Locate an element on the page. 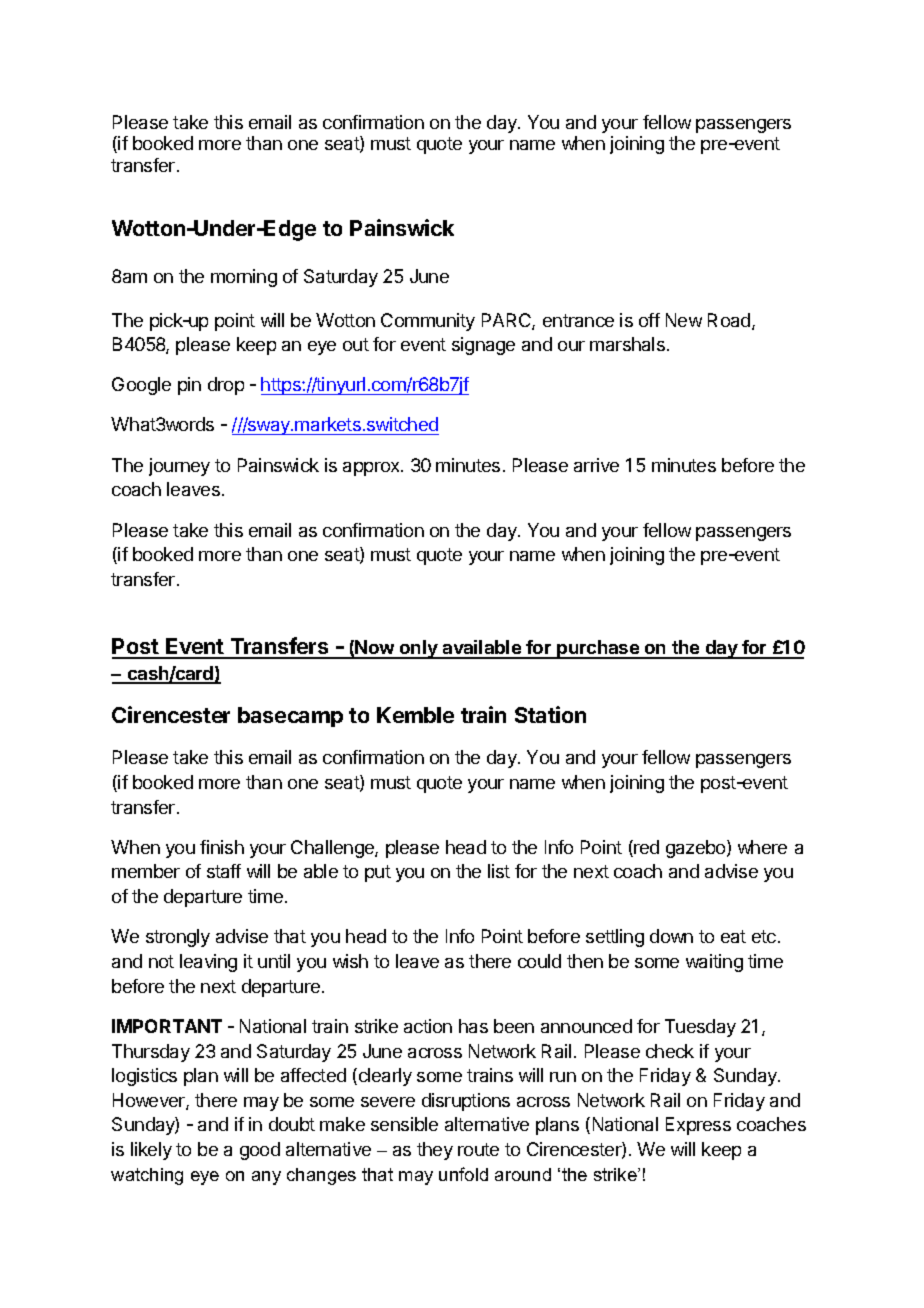  only is located at coordinates (419, 649).
